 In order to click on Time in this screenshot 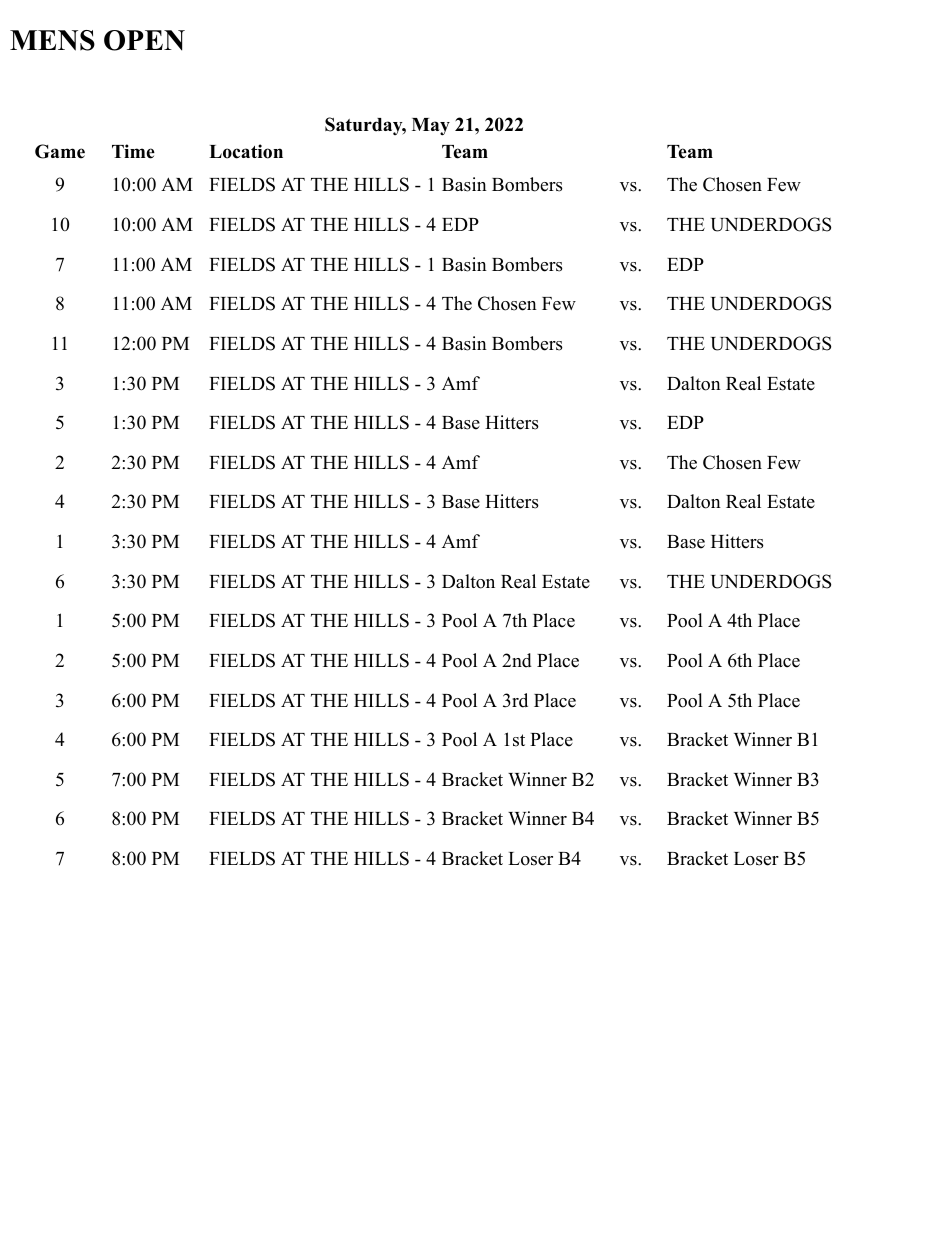, I will do `click(133, 151)`.
